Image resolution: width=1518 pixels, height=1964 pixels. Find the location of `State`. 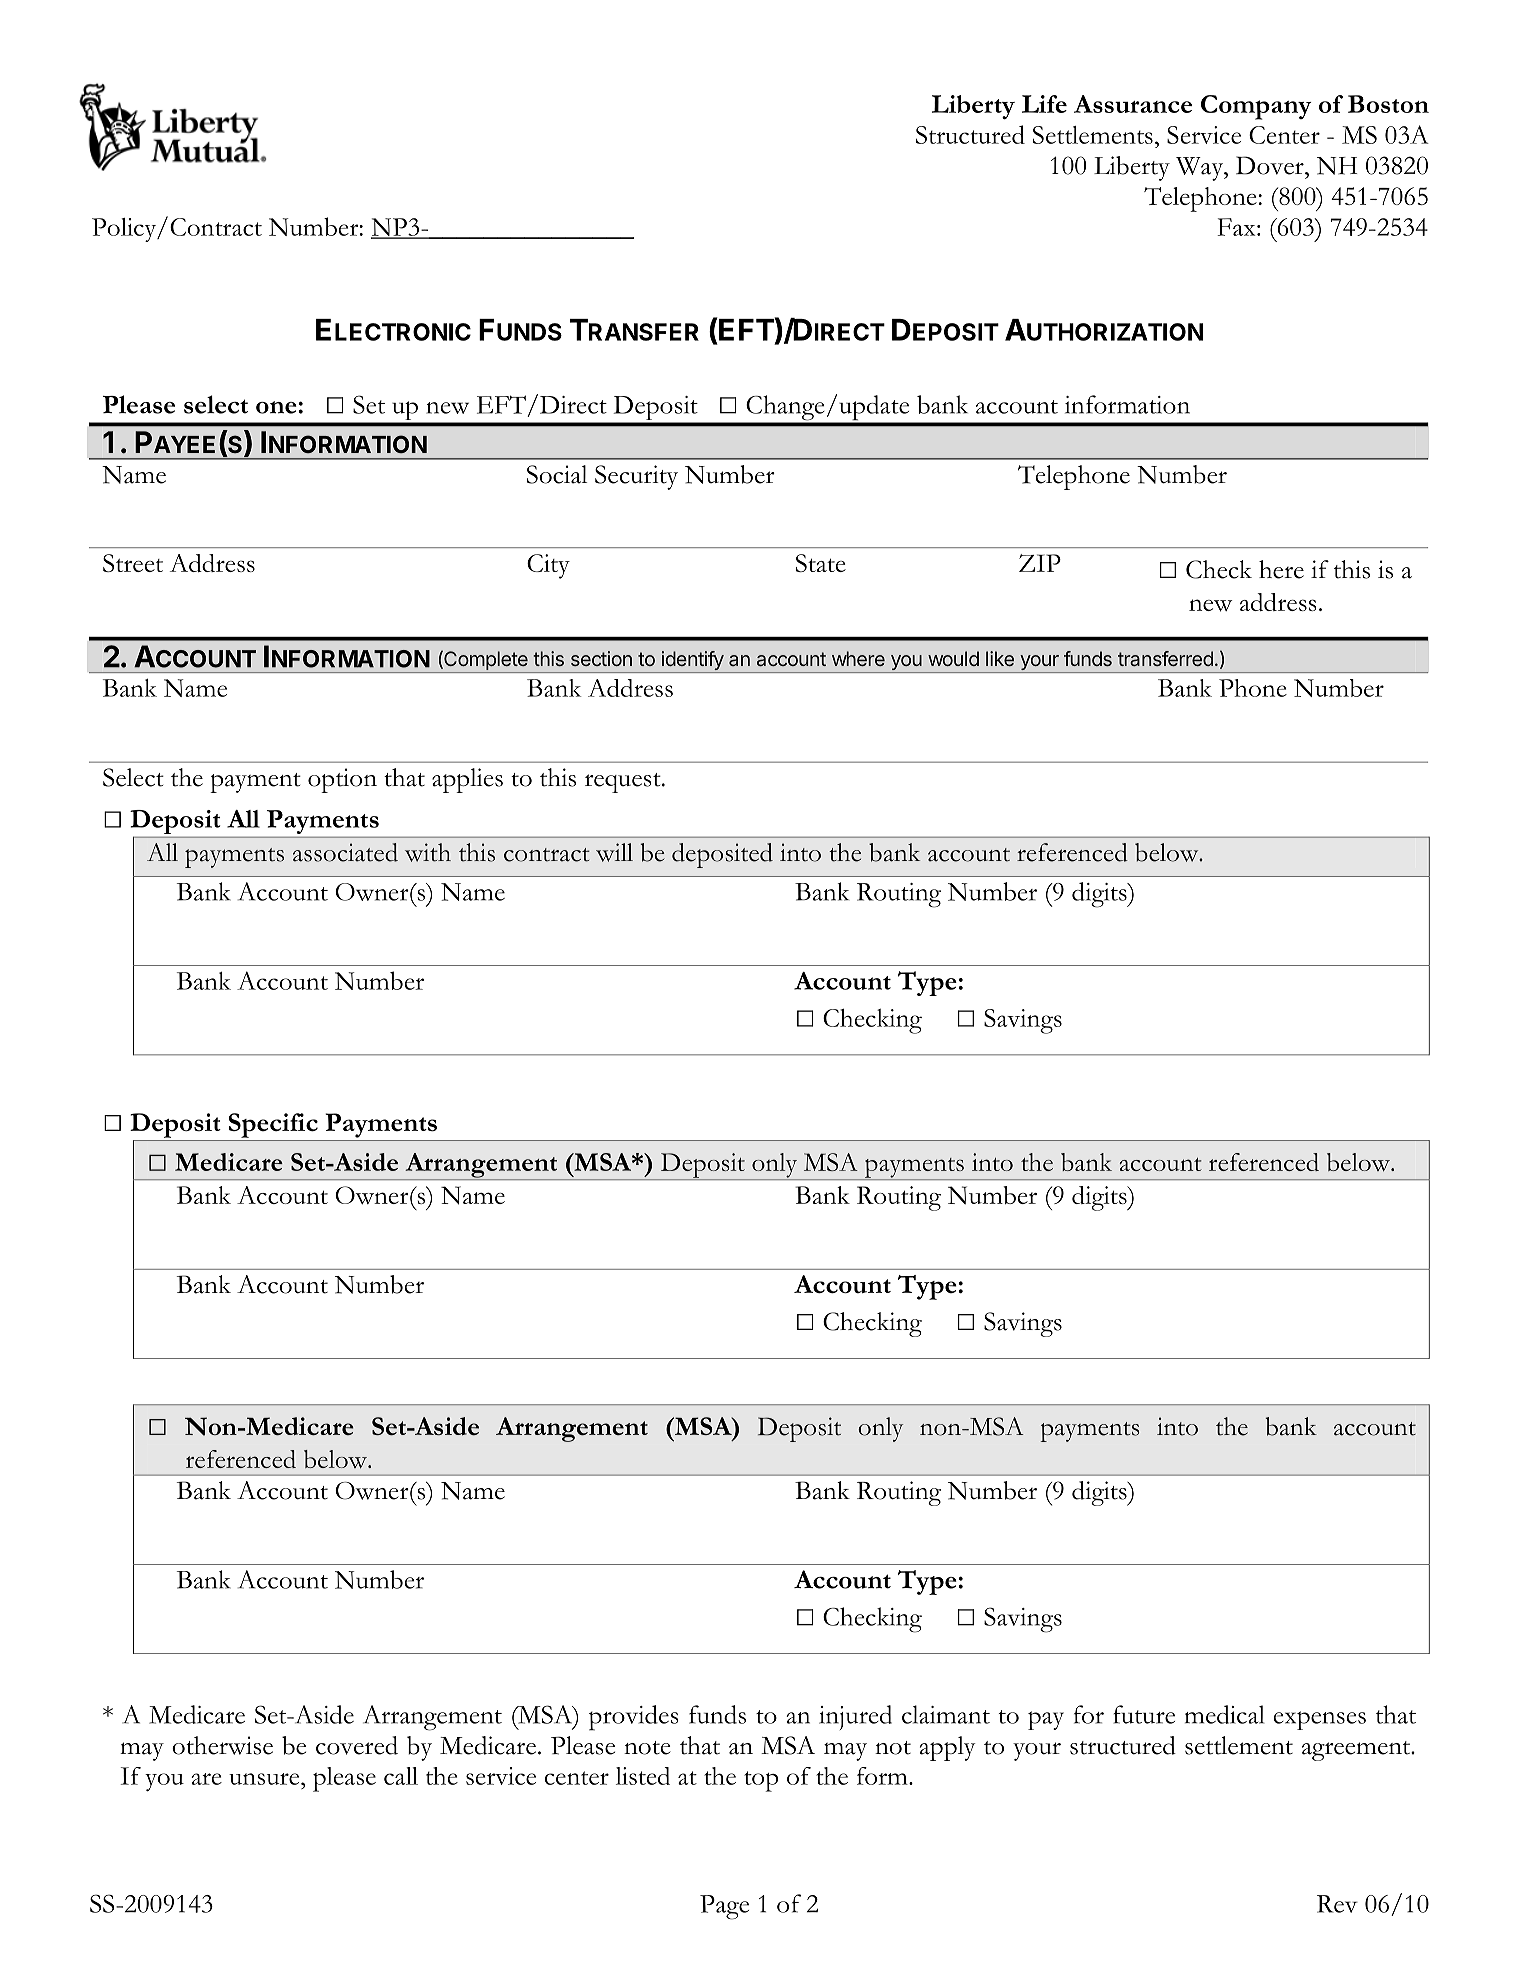

State is located at coordinates (821, 563).
